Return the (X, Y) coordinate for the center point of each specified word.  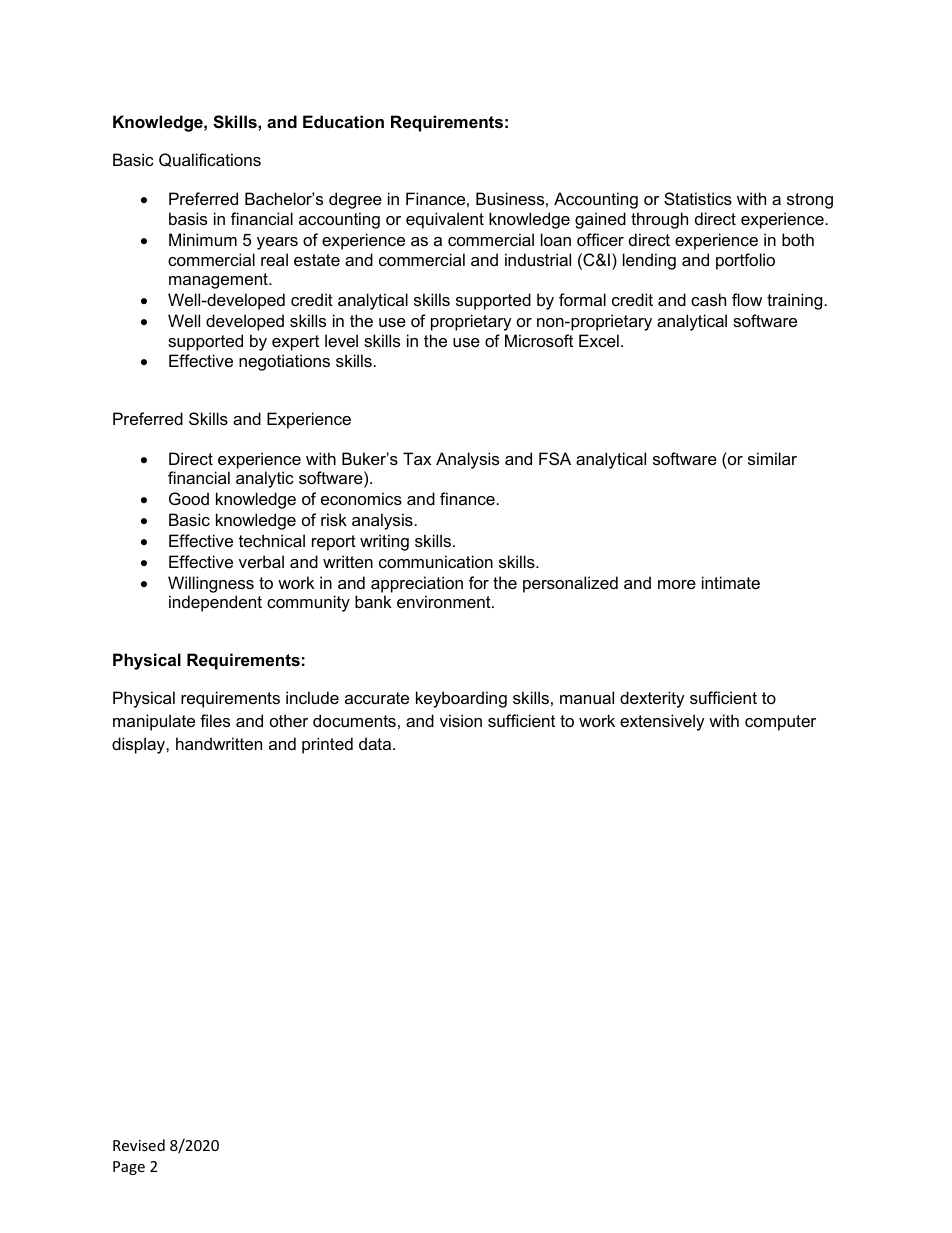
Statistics (698, 198)
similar (772, 458)
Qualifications (210, 160)
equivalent (445, 220)
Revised (139, 1145)
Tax (417, 458)
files (215, 720)
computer (780, 723)
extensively (662, 722)
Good (189, 498)
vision (461, 720)
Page (129, 1168)
